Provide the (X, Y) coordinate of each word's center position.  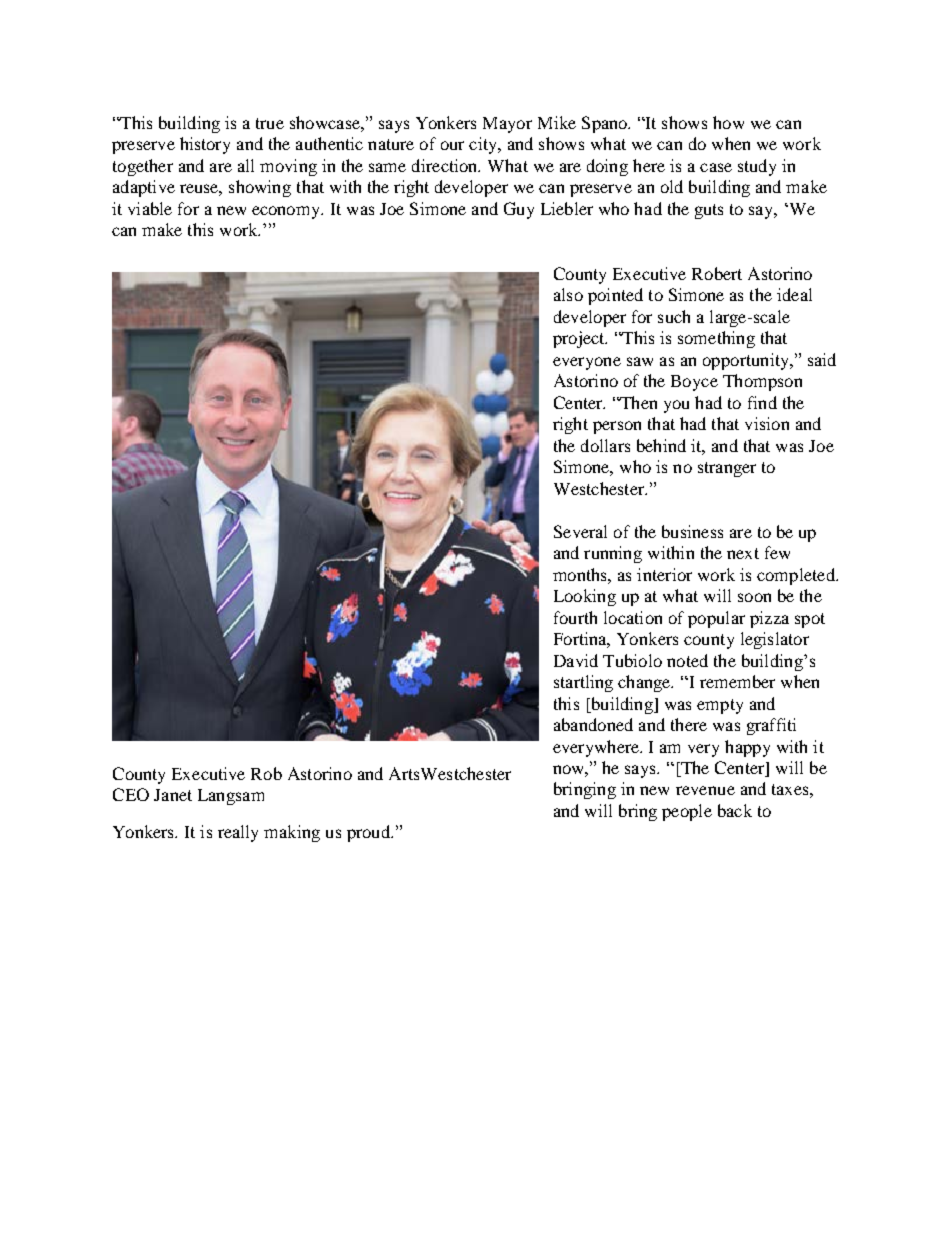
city (484, 145)
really (238, 833)
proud (369, 833)
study (757, 167)
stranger (727, 469)
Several (580, 531)
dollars (605, 445)
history (205, 145)
